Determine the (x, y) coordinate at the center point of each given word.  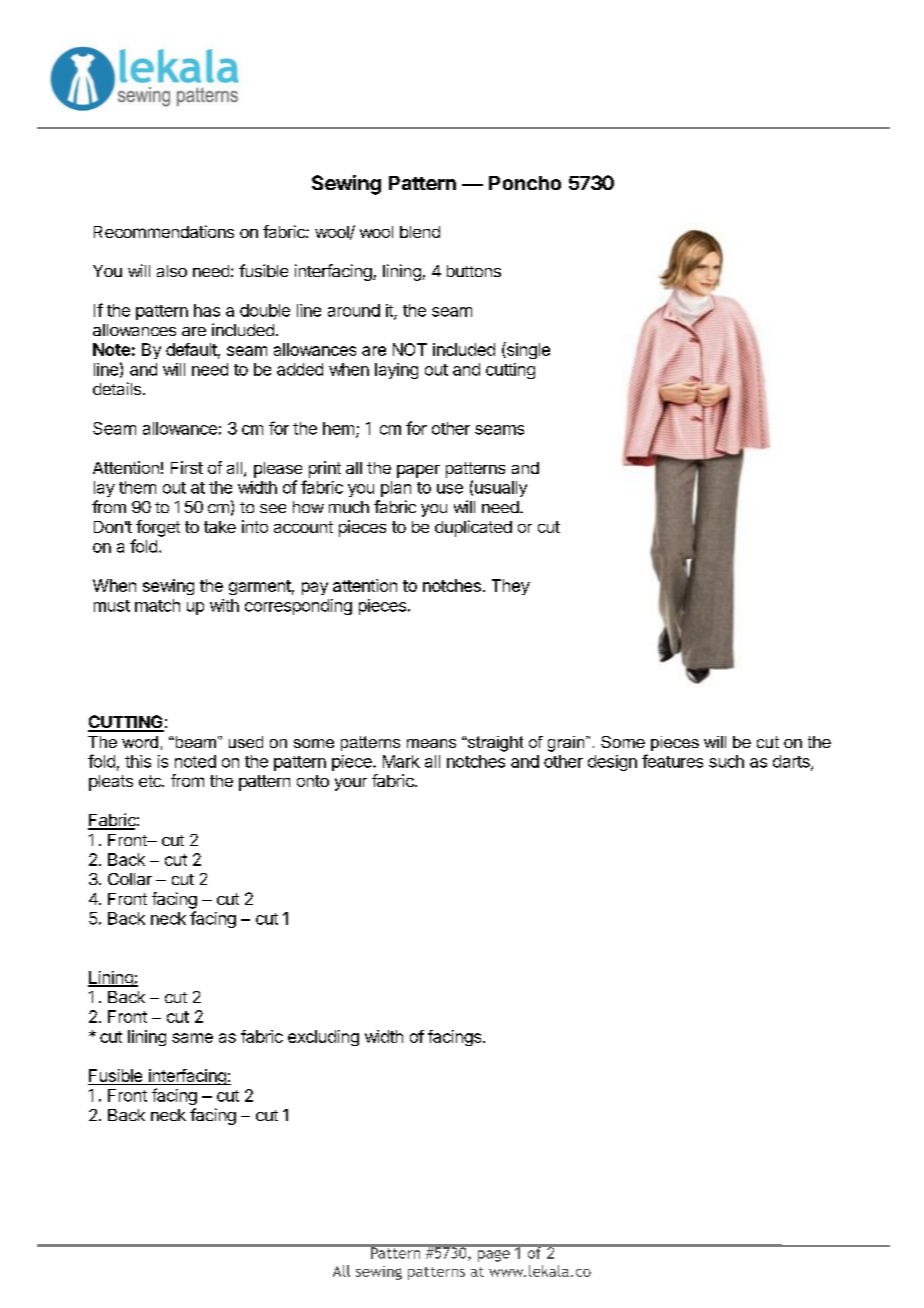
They (511, 587)
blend (420, 232)
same (192, 1038)
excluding (323, 1038)
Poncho (525, 183)
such (726, 761)
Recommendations (164, 231)
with (224, 605)
